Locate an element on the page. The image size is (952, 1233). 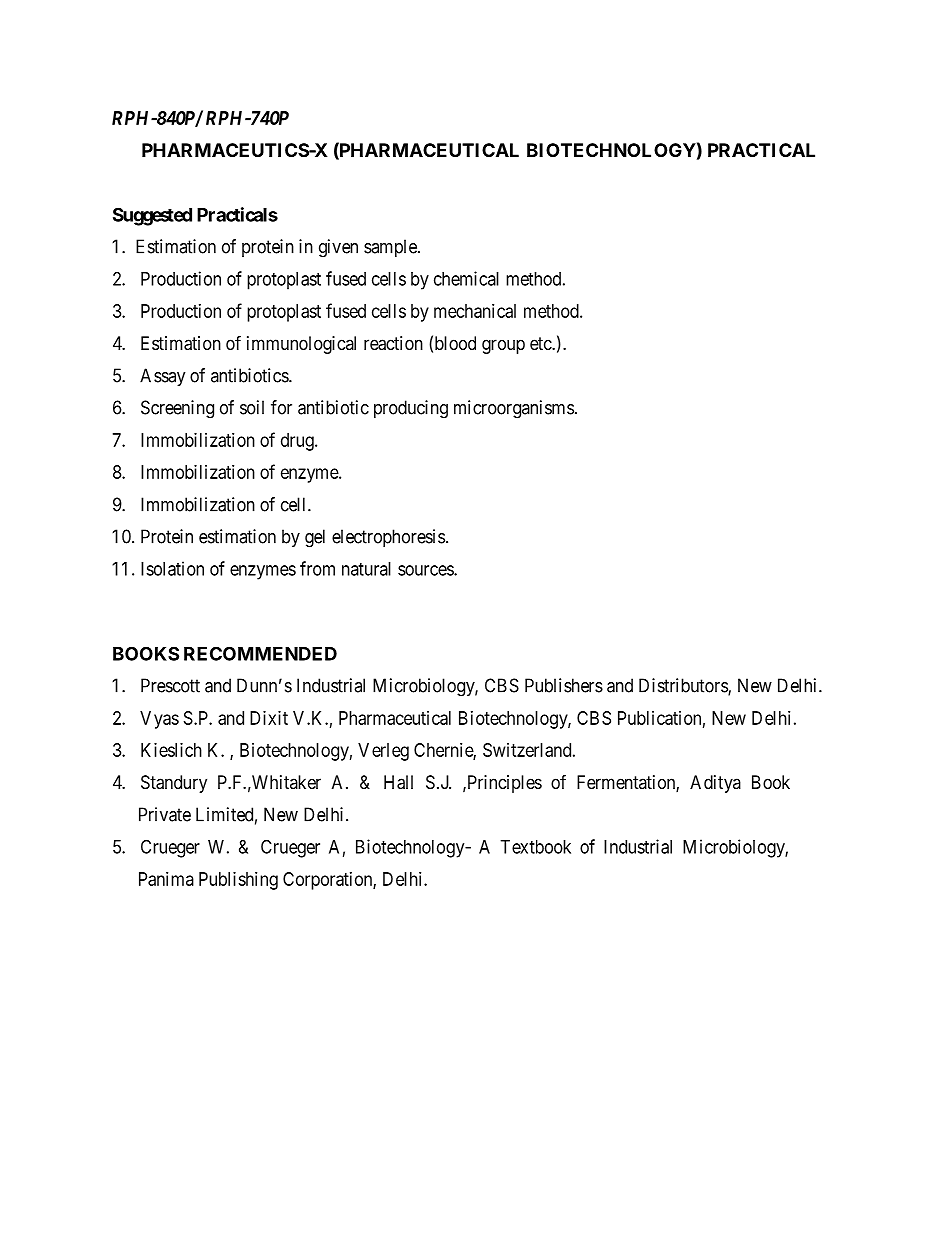
chemical is located at coordinates (466, 278).
